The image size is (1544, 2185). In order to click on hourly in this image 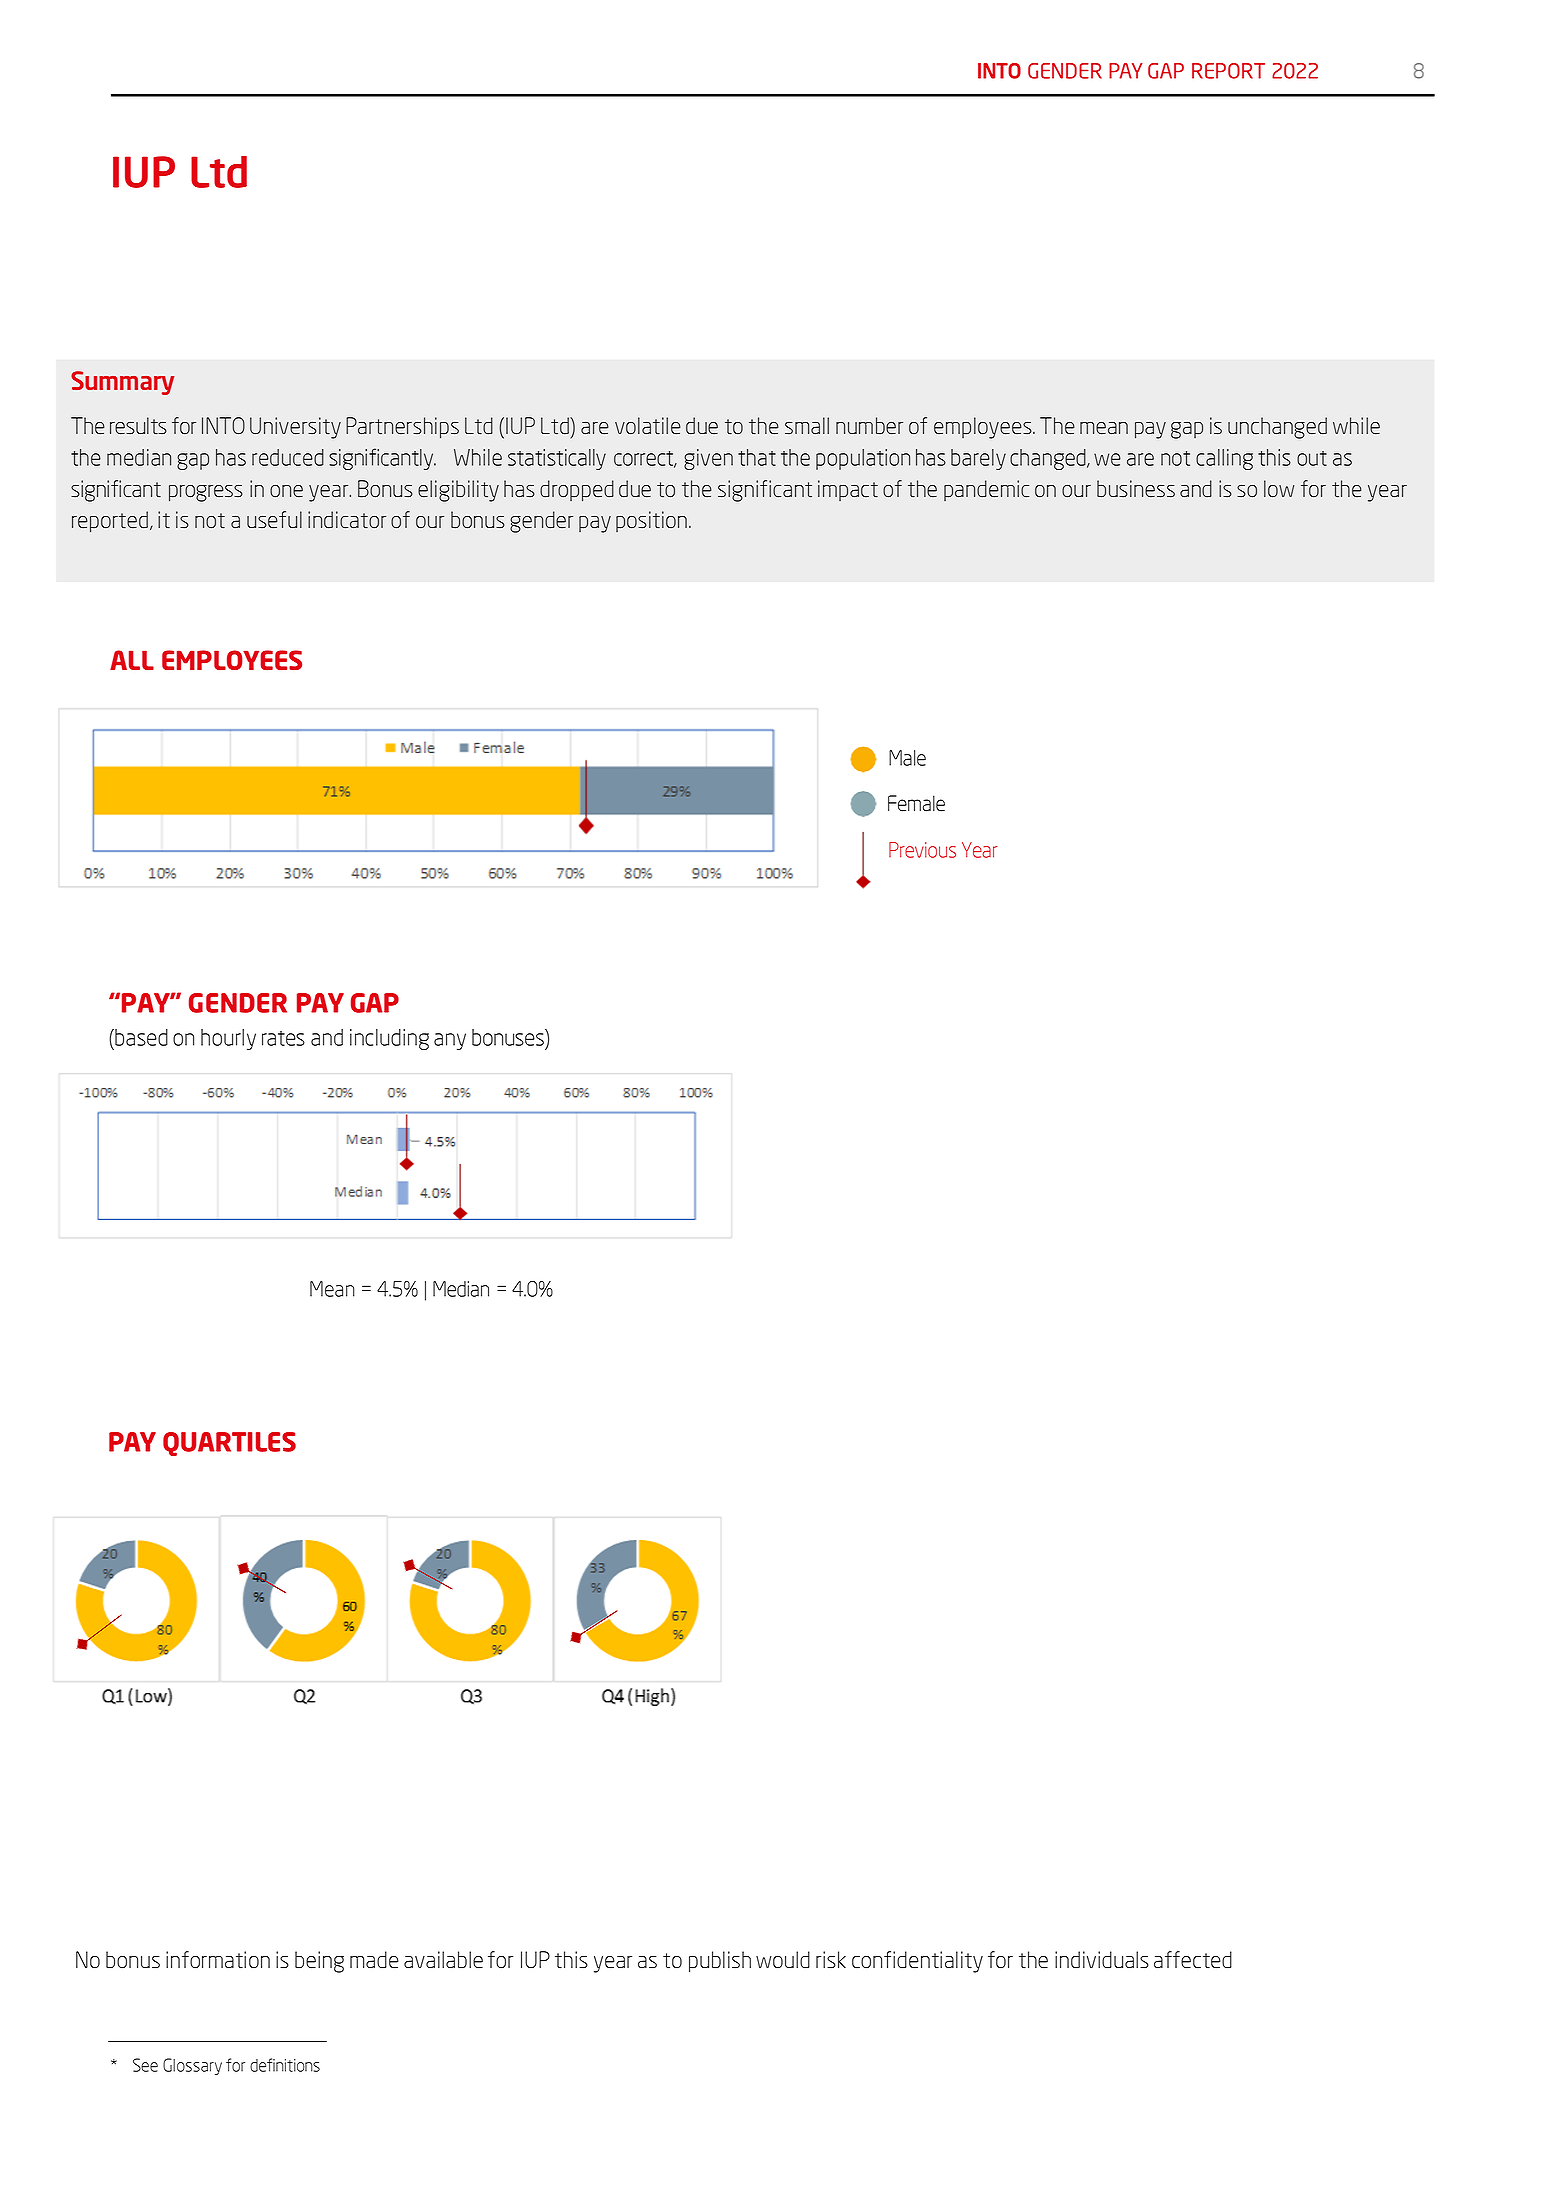, I will do `click(228, 1039)`.
